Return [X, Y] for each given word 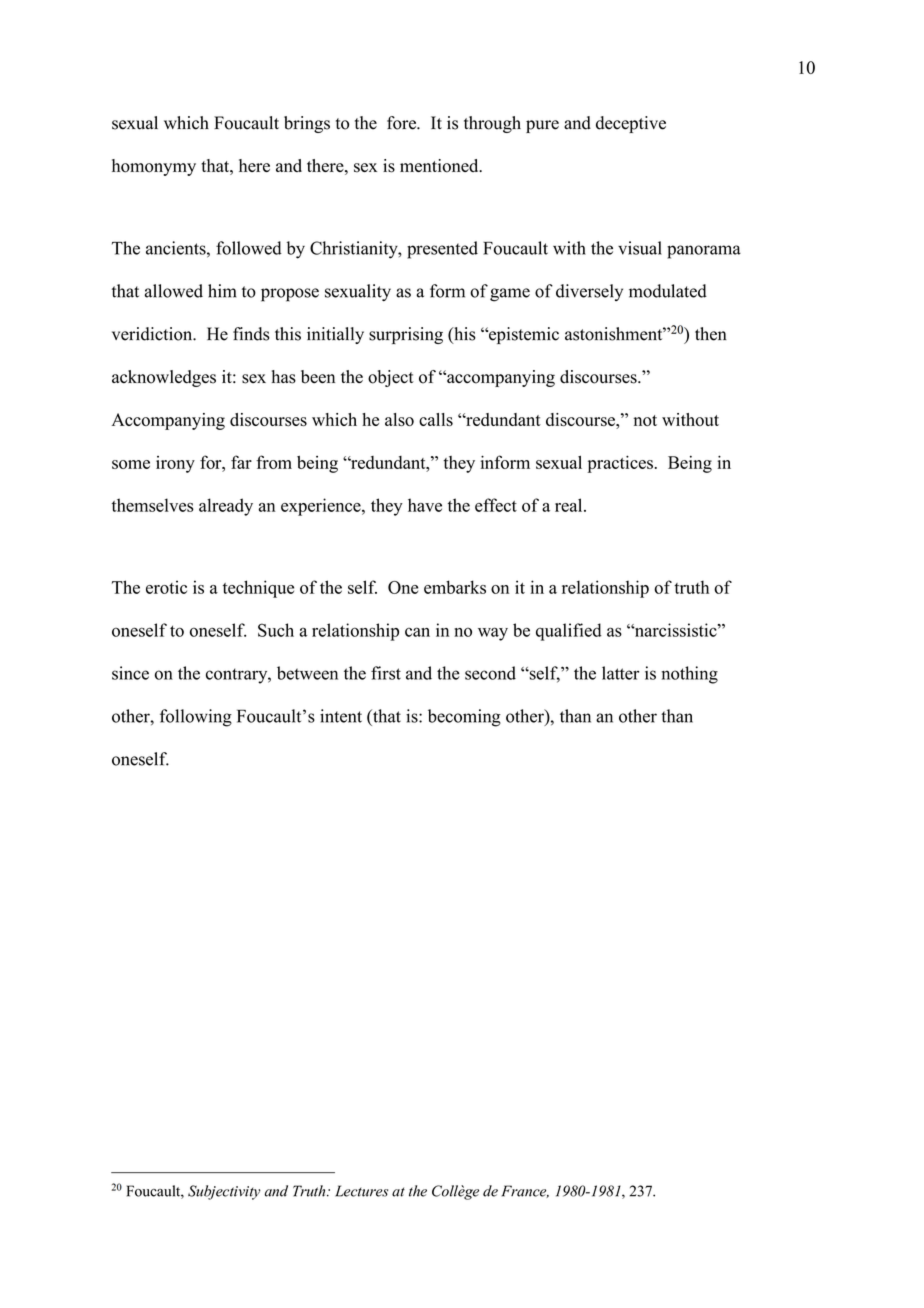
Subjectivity [224, 1192]
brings [307, 124]
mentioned [440, 166]
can [417, 632]
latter [620, 673]
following [196, 718]
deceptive [631, 124]
